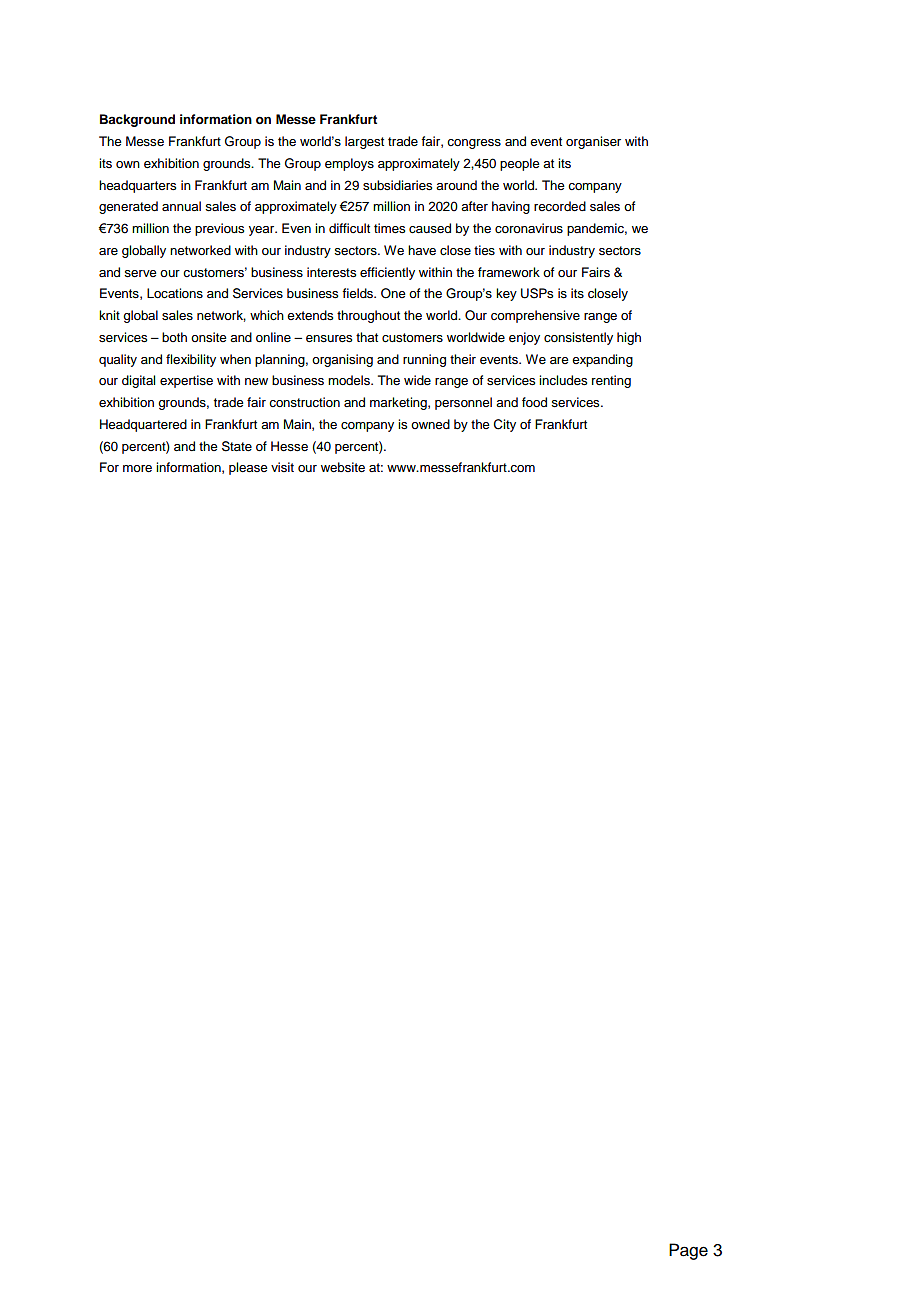 The image size is (924, 1308). Describe the element at coordinates (181, 206) in the screenshot. I see `annual` at that location.
